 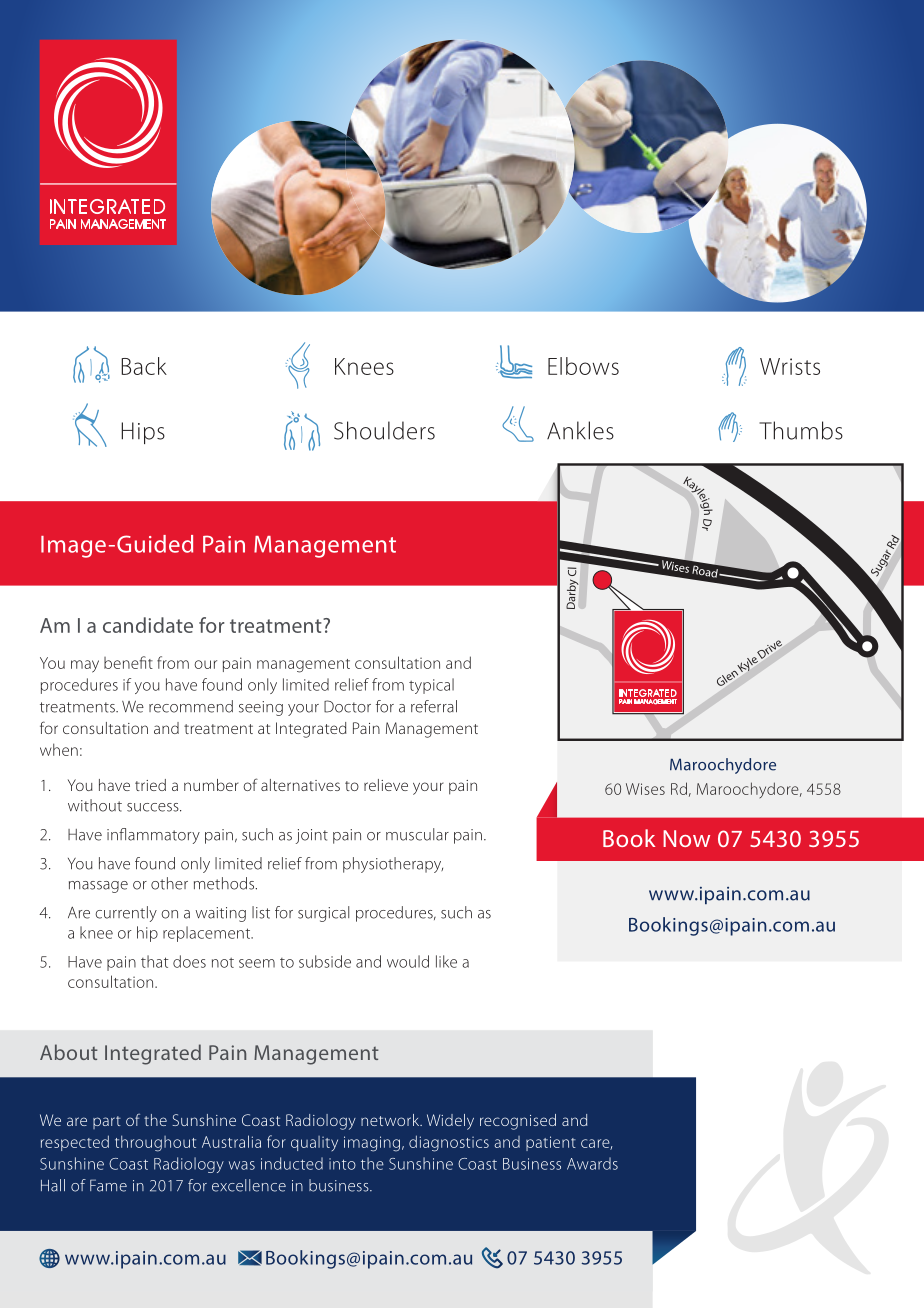 What do you see at coordinates (434, 706) in the image?
I see `referral` at bounding box center [434, 706].
